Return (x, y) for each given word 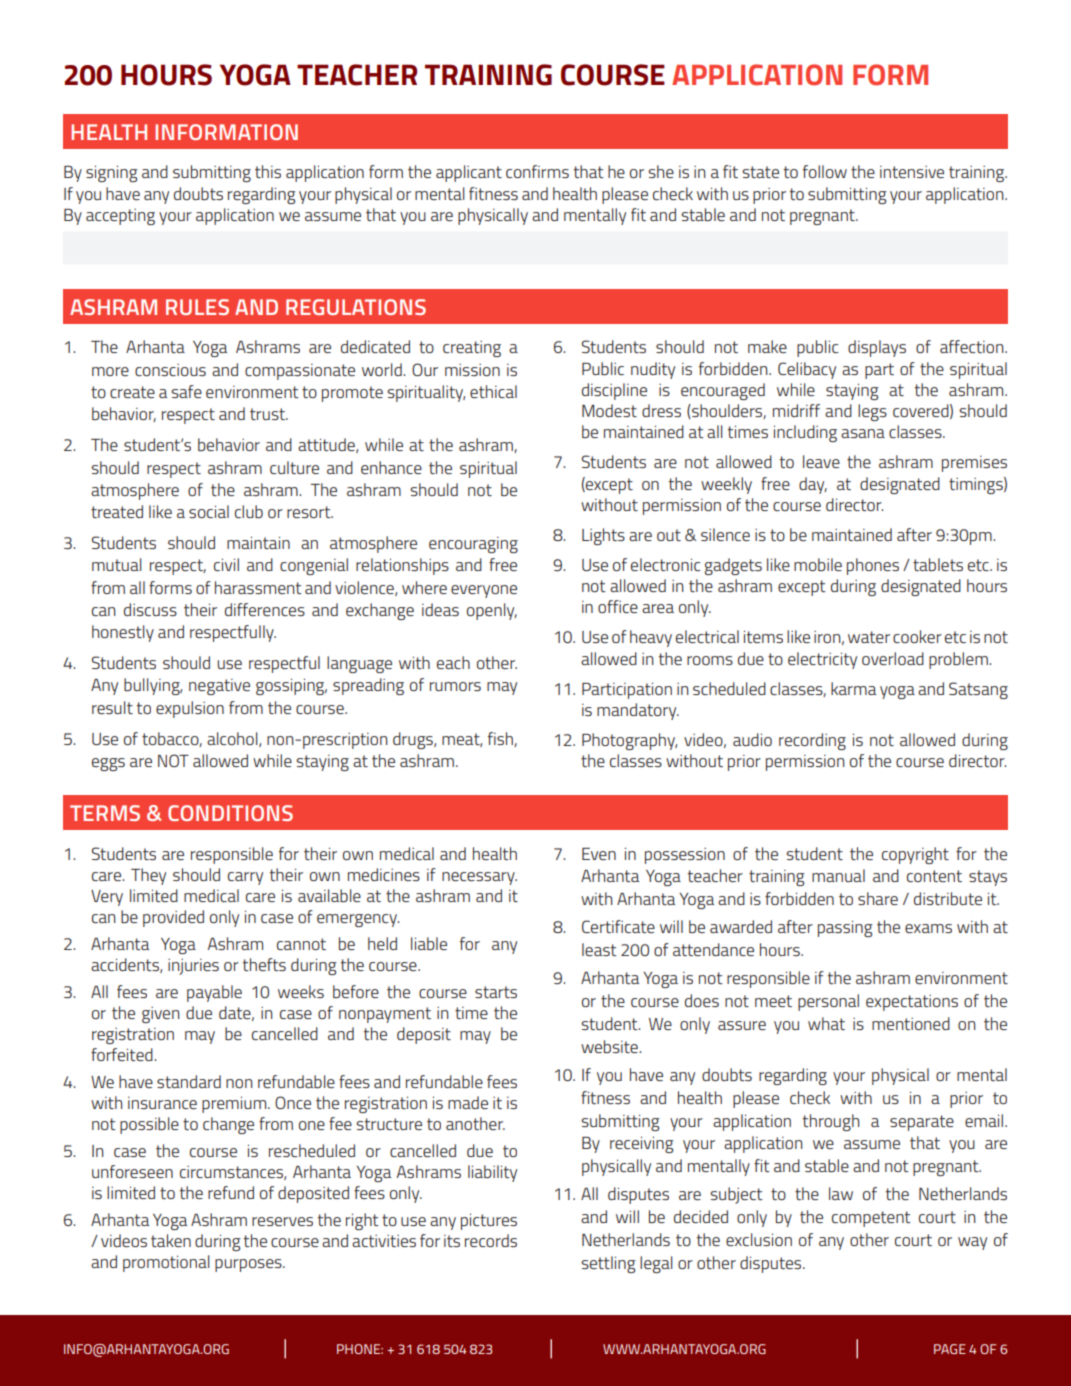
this (268, 171)
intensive (912, 172)
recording (812, 741)
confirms (537, 171)
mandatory (638, 711)
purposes (249, 1265)
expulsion (190, 709)
